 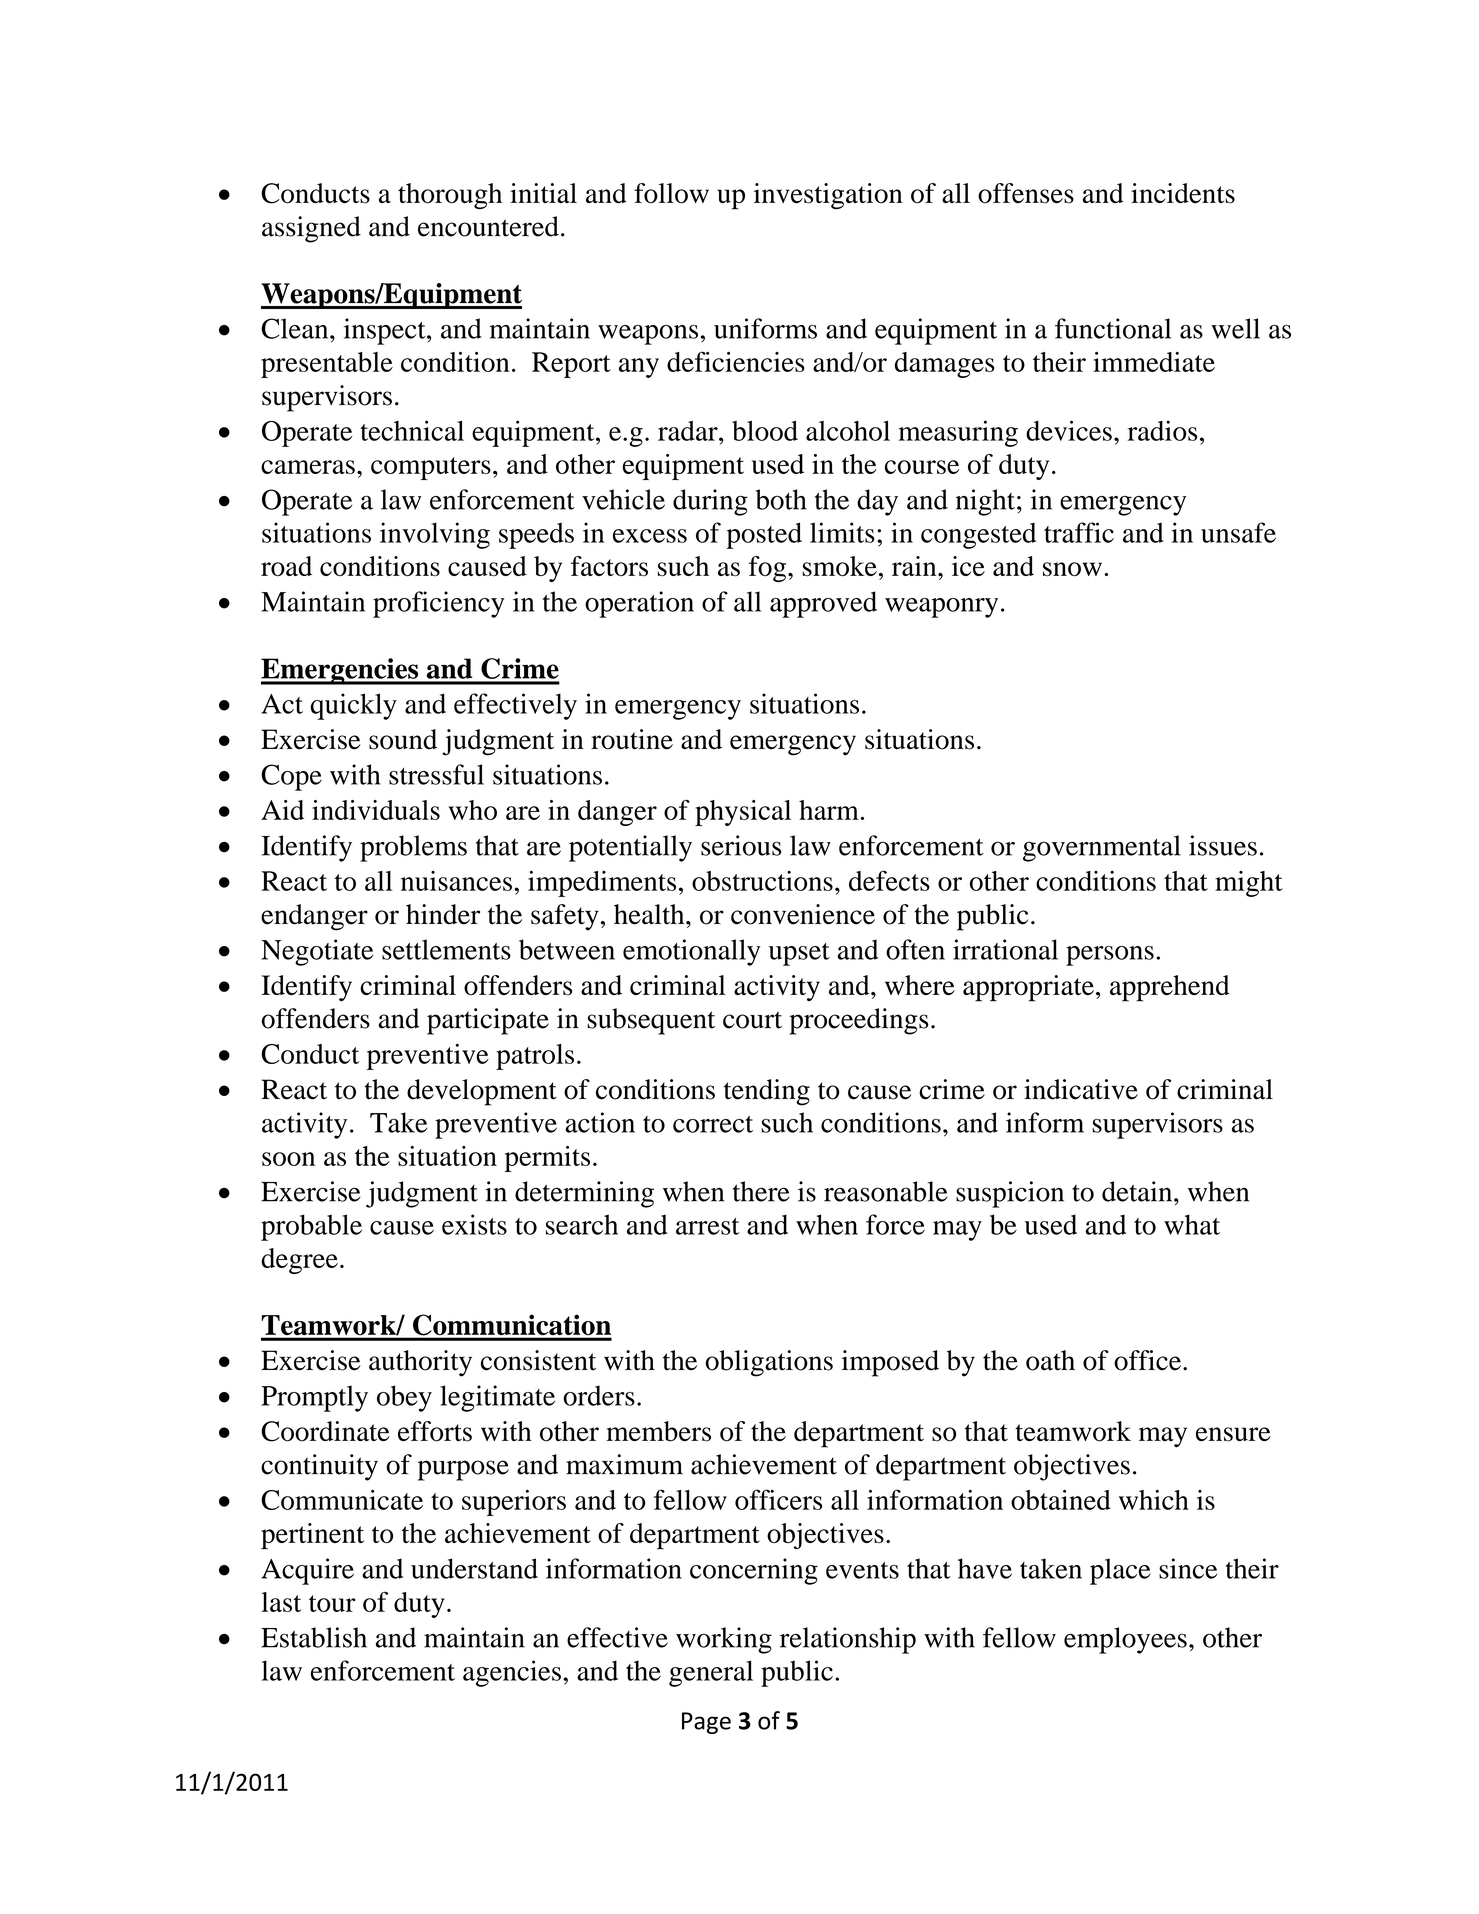 What do you see at coordinates (446, 949) in the image?
I see `settlements` at bounding box center [446, 949].
